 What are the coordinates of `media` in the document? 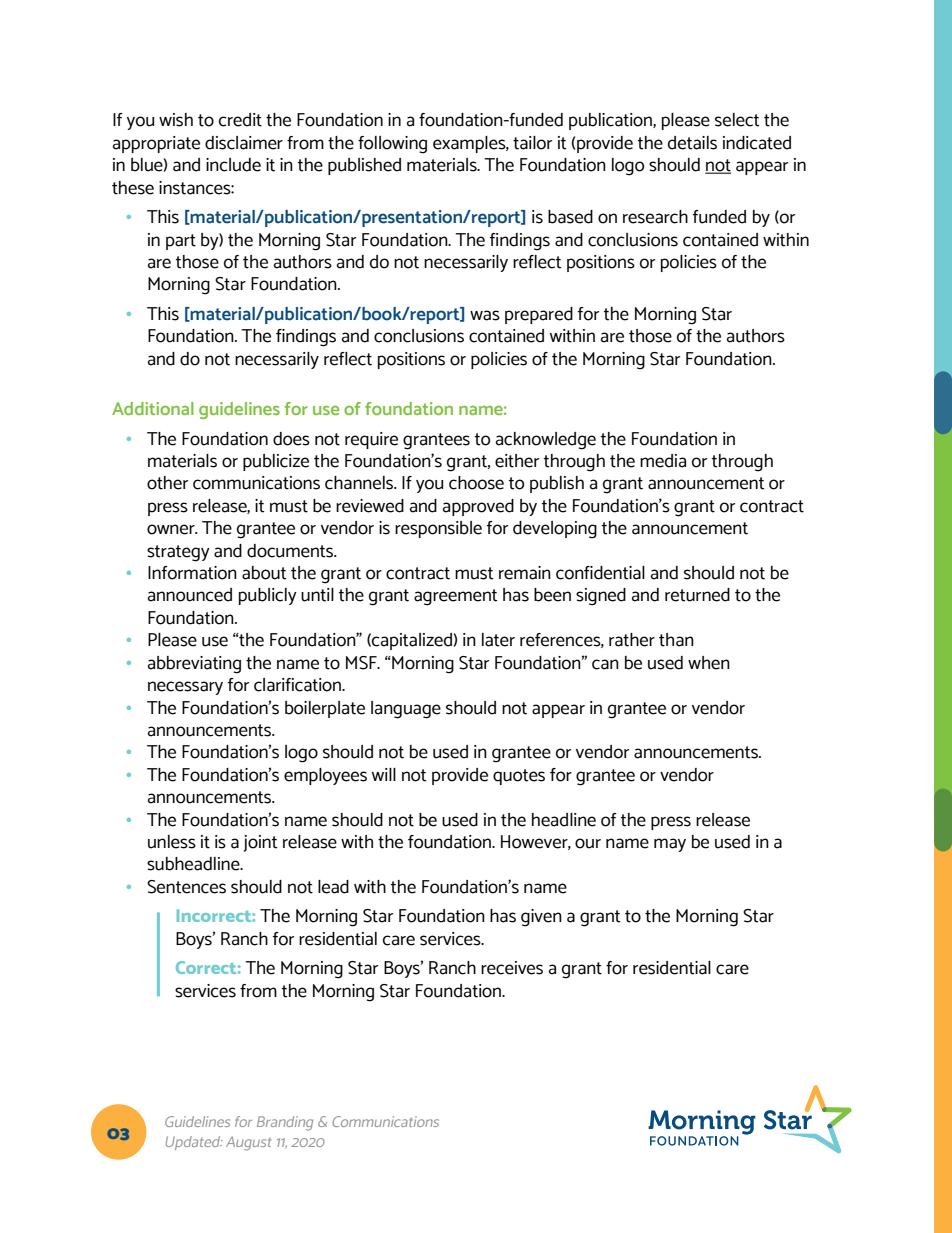 It's located at (663, 461).
